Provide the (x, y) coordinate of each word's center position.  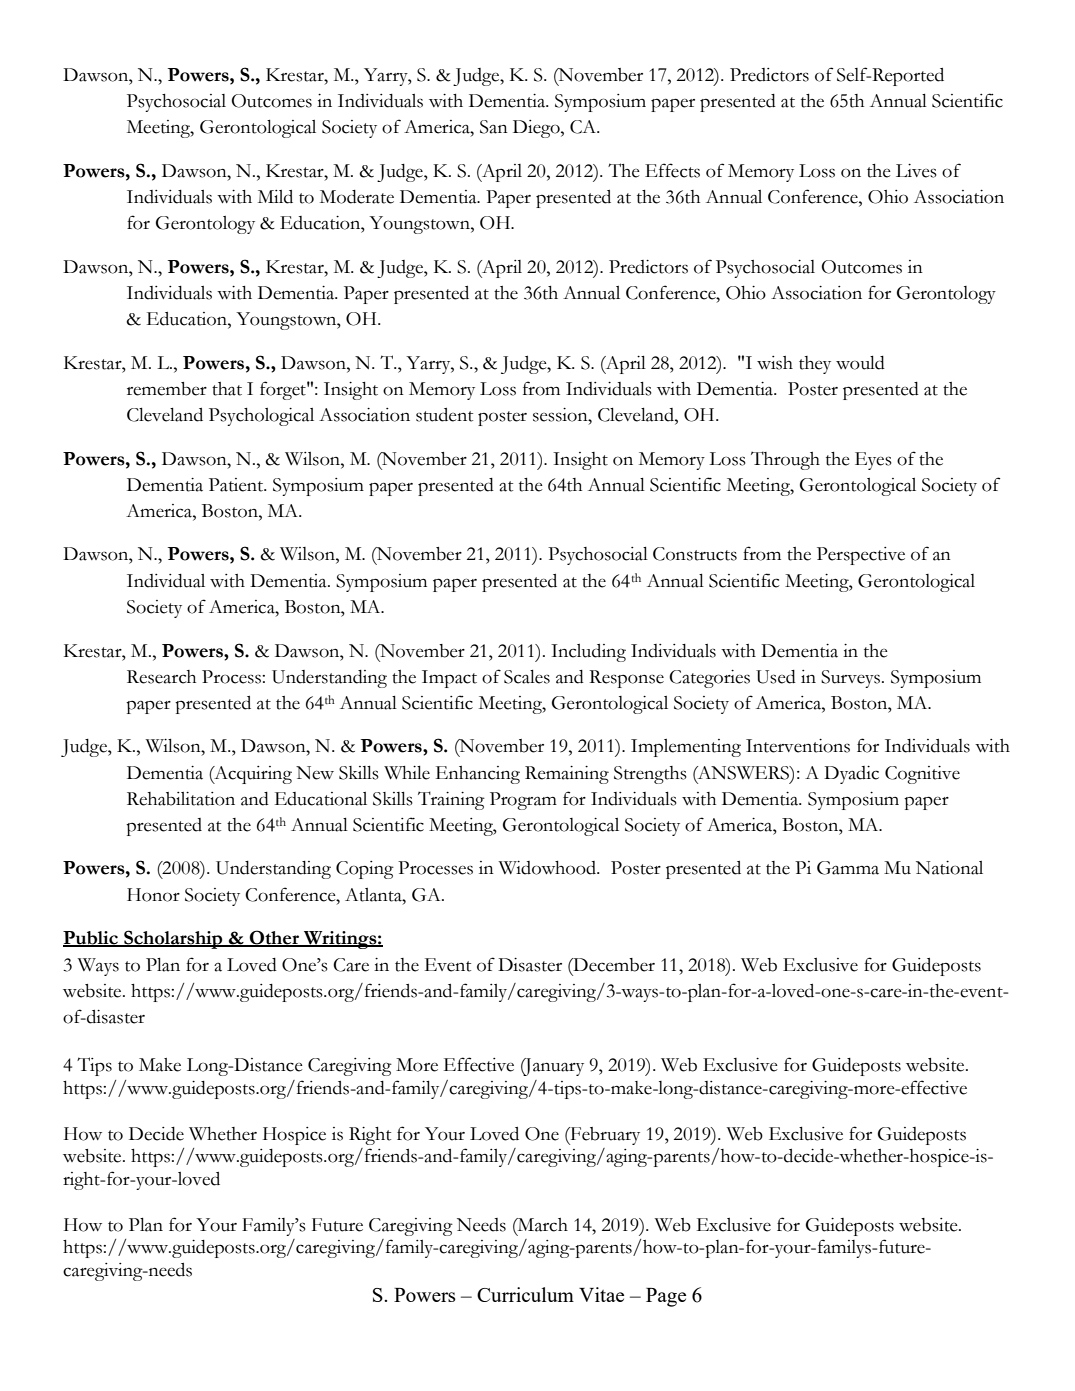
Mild (275, 197)
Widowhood (548, 868)
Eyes (873, 461)
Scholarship (173, 939)
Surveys (852, 679)
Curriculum (525, 1294)
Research (161, 677)
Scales (527, 677)
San (494, 127)
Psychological (261, 417)
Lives (916, 171)
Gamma (848, 868)
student (444, 415)
